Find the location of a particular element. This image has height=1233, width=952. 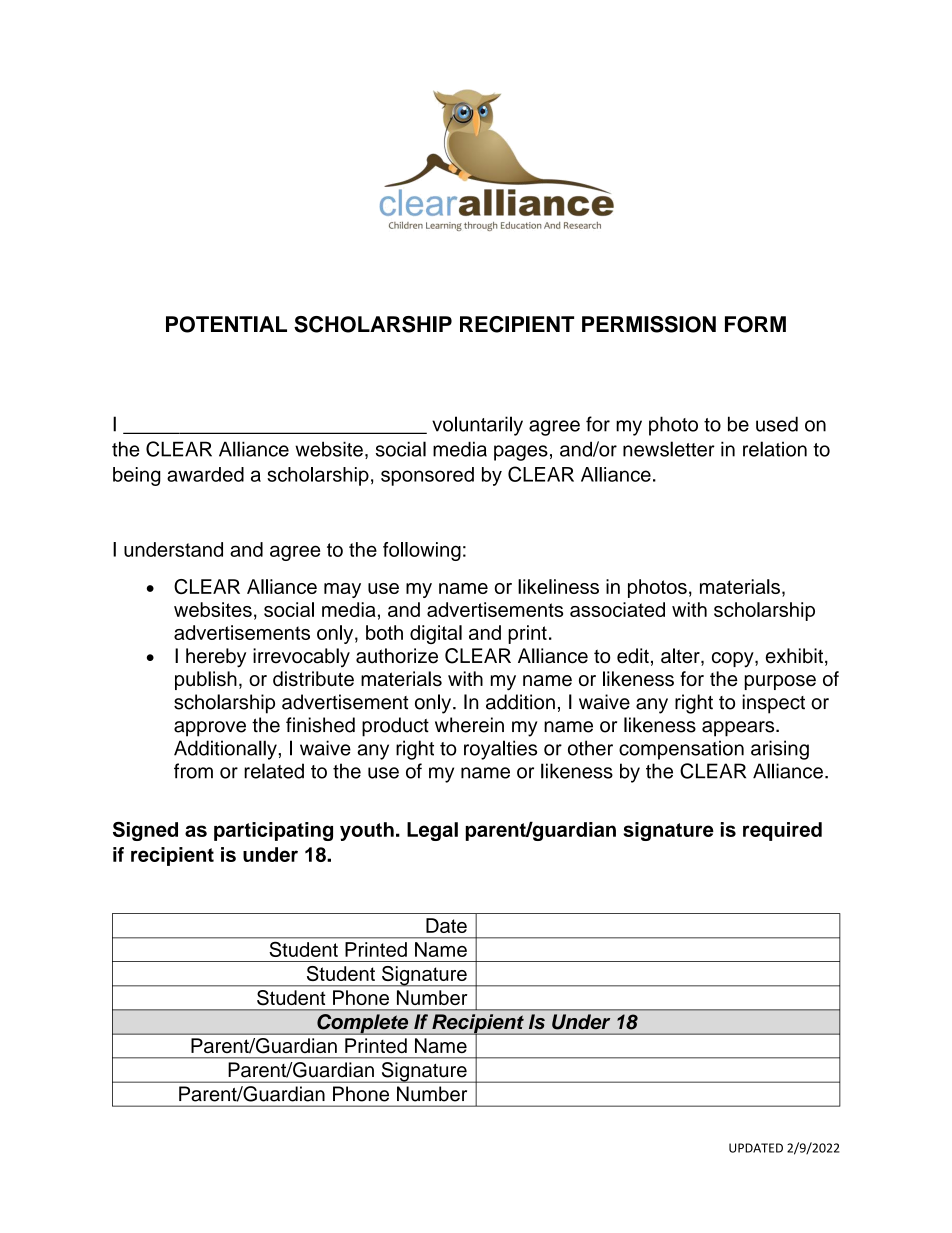

royalties is located at coordinates (500, 750).
